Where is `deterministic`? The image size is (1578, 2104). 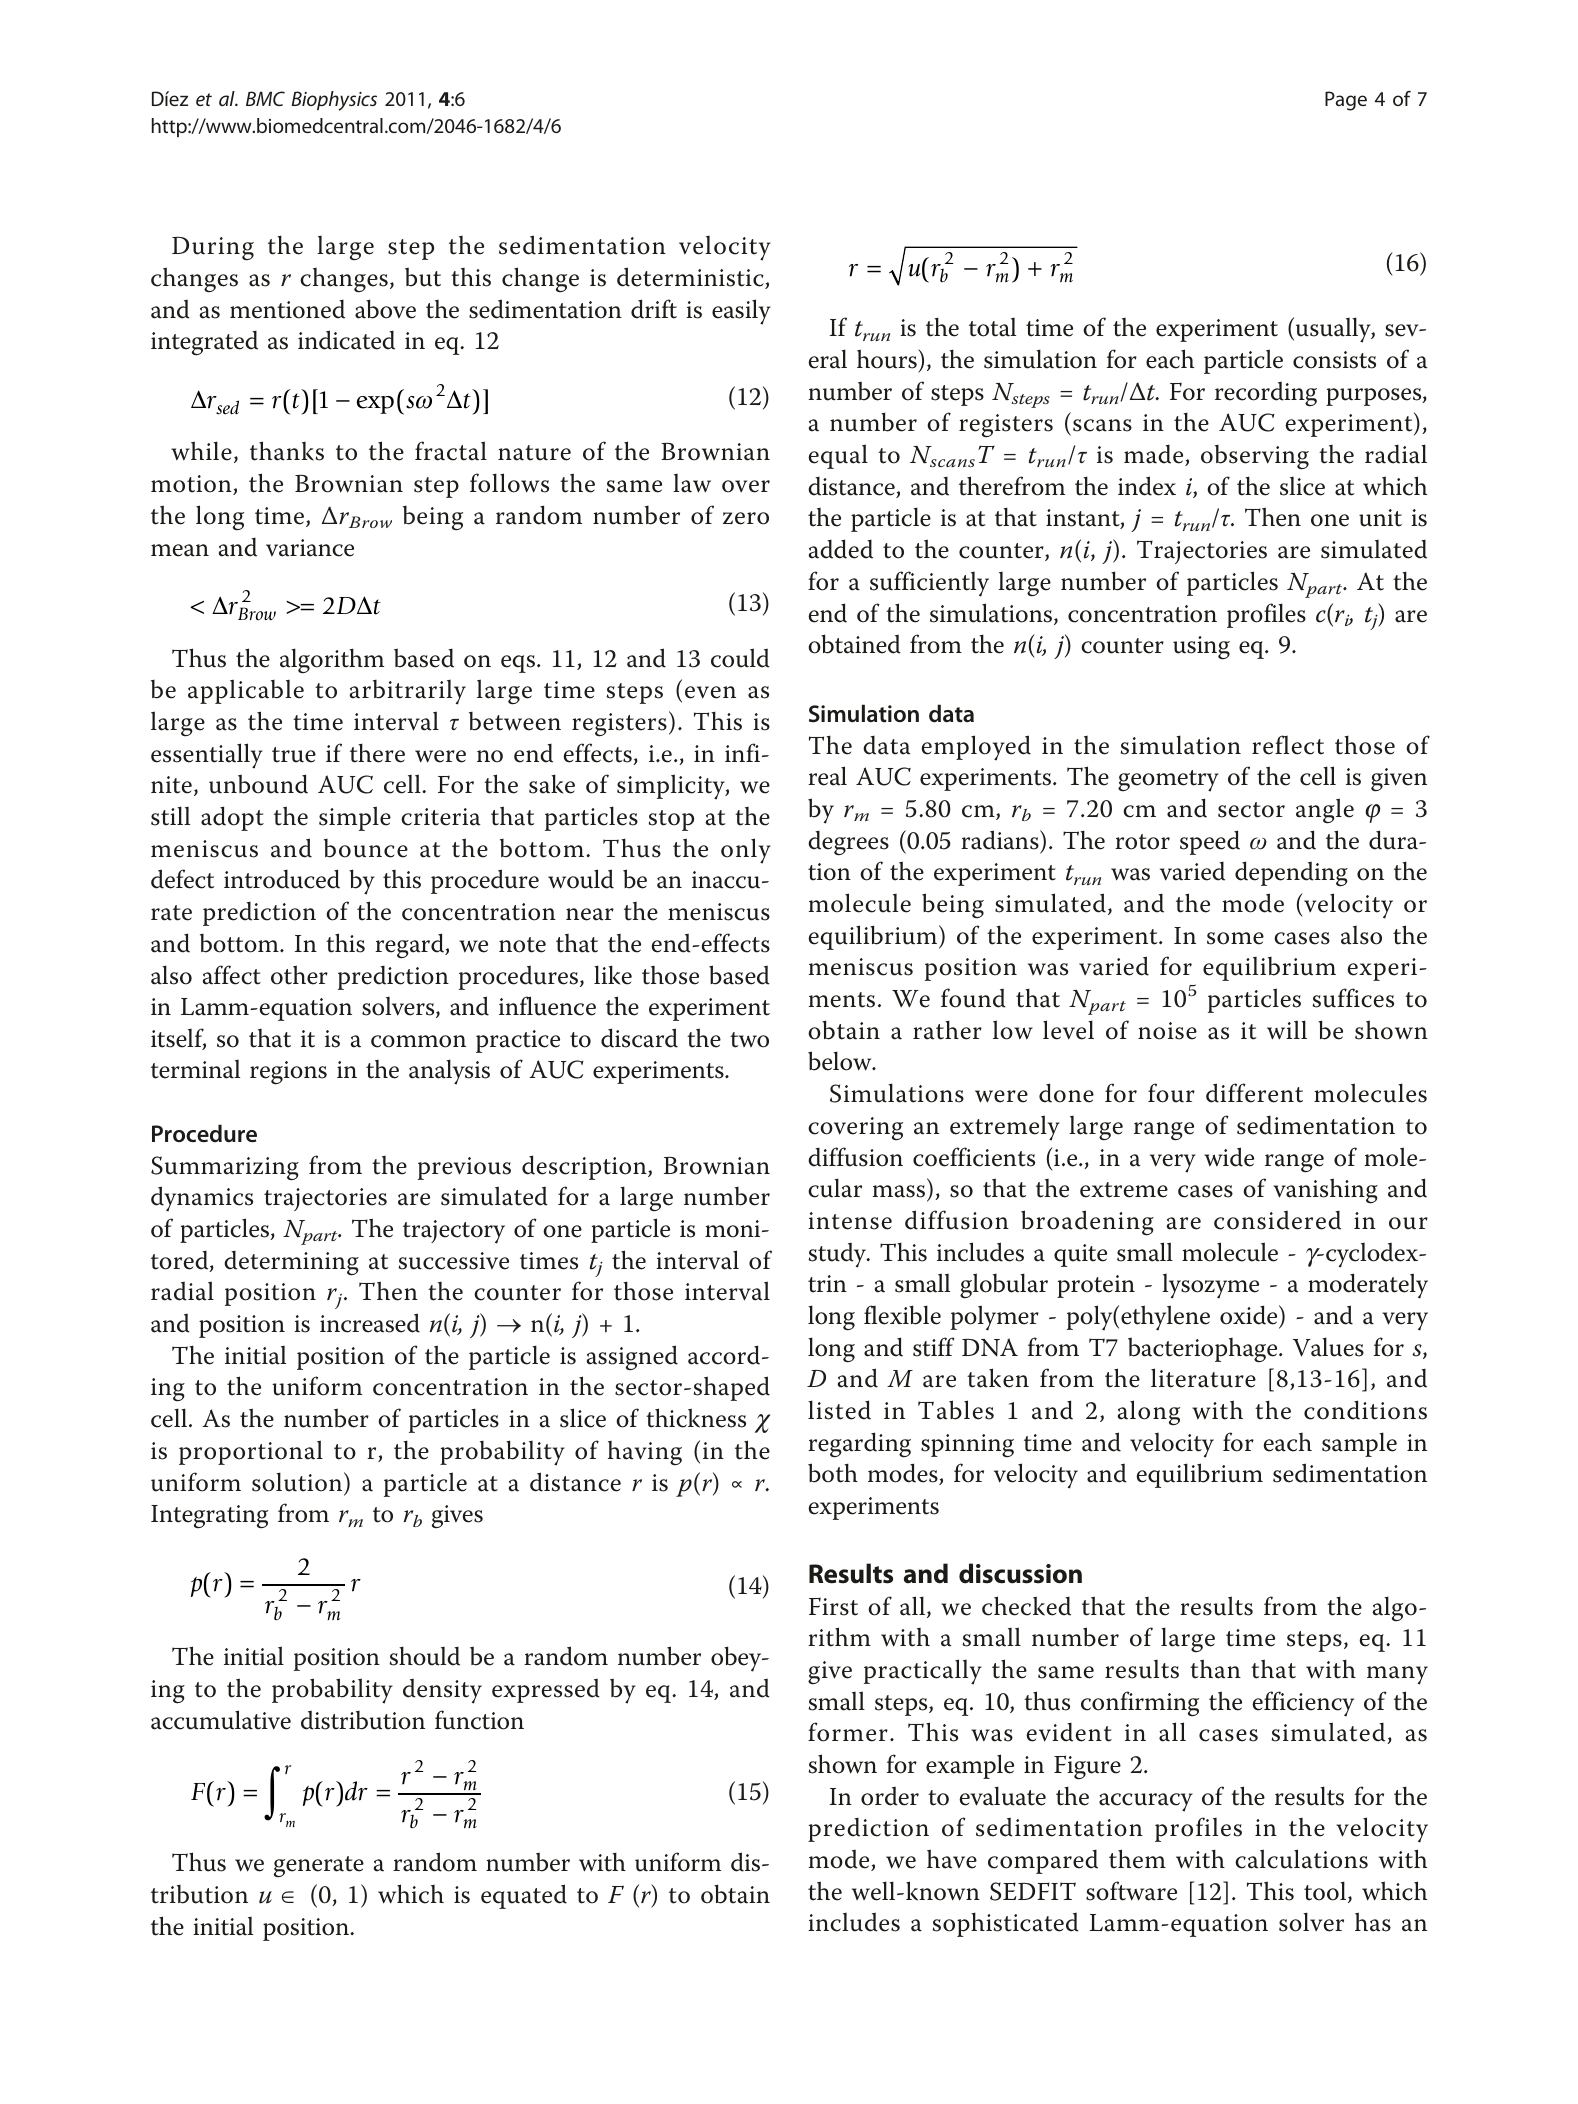 deterministic is located at coordinates (691, 278).
